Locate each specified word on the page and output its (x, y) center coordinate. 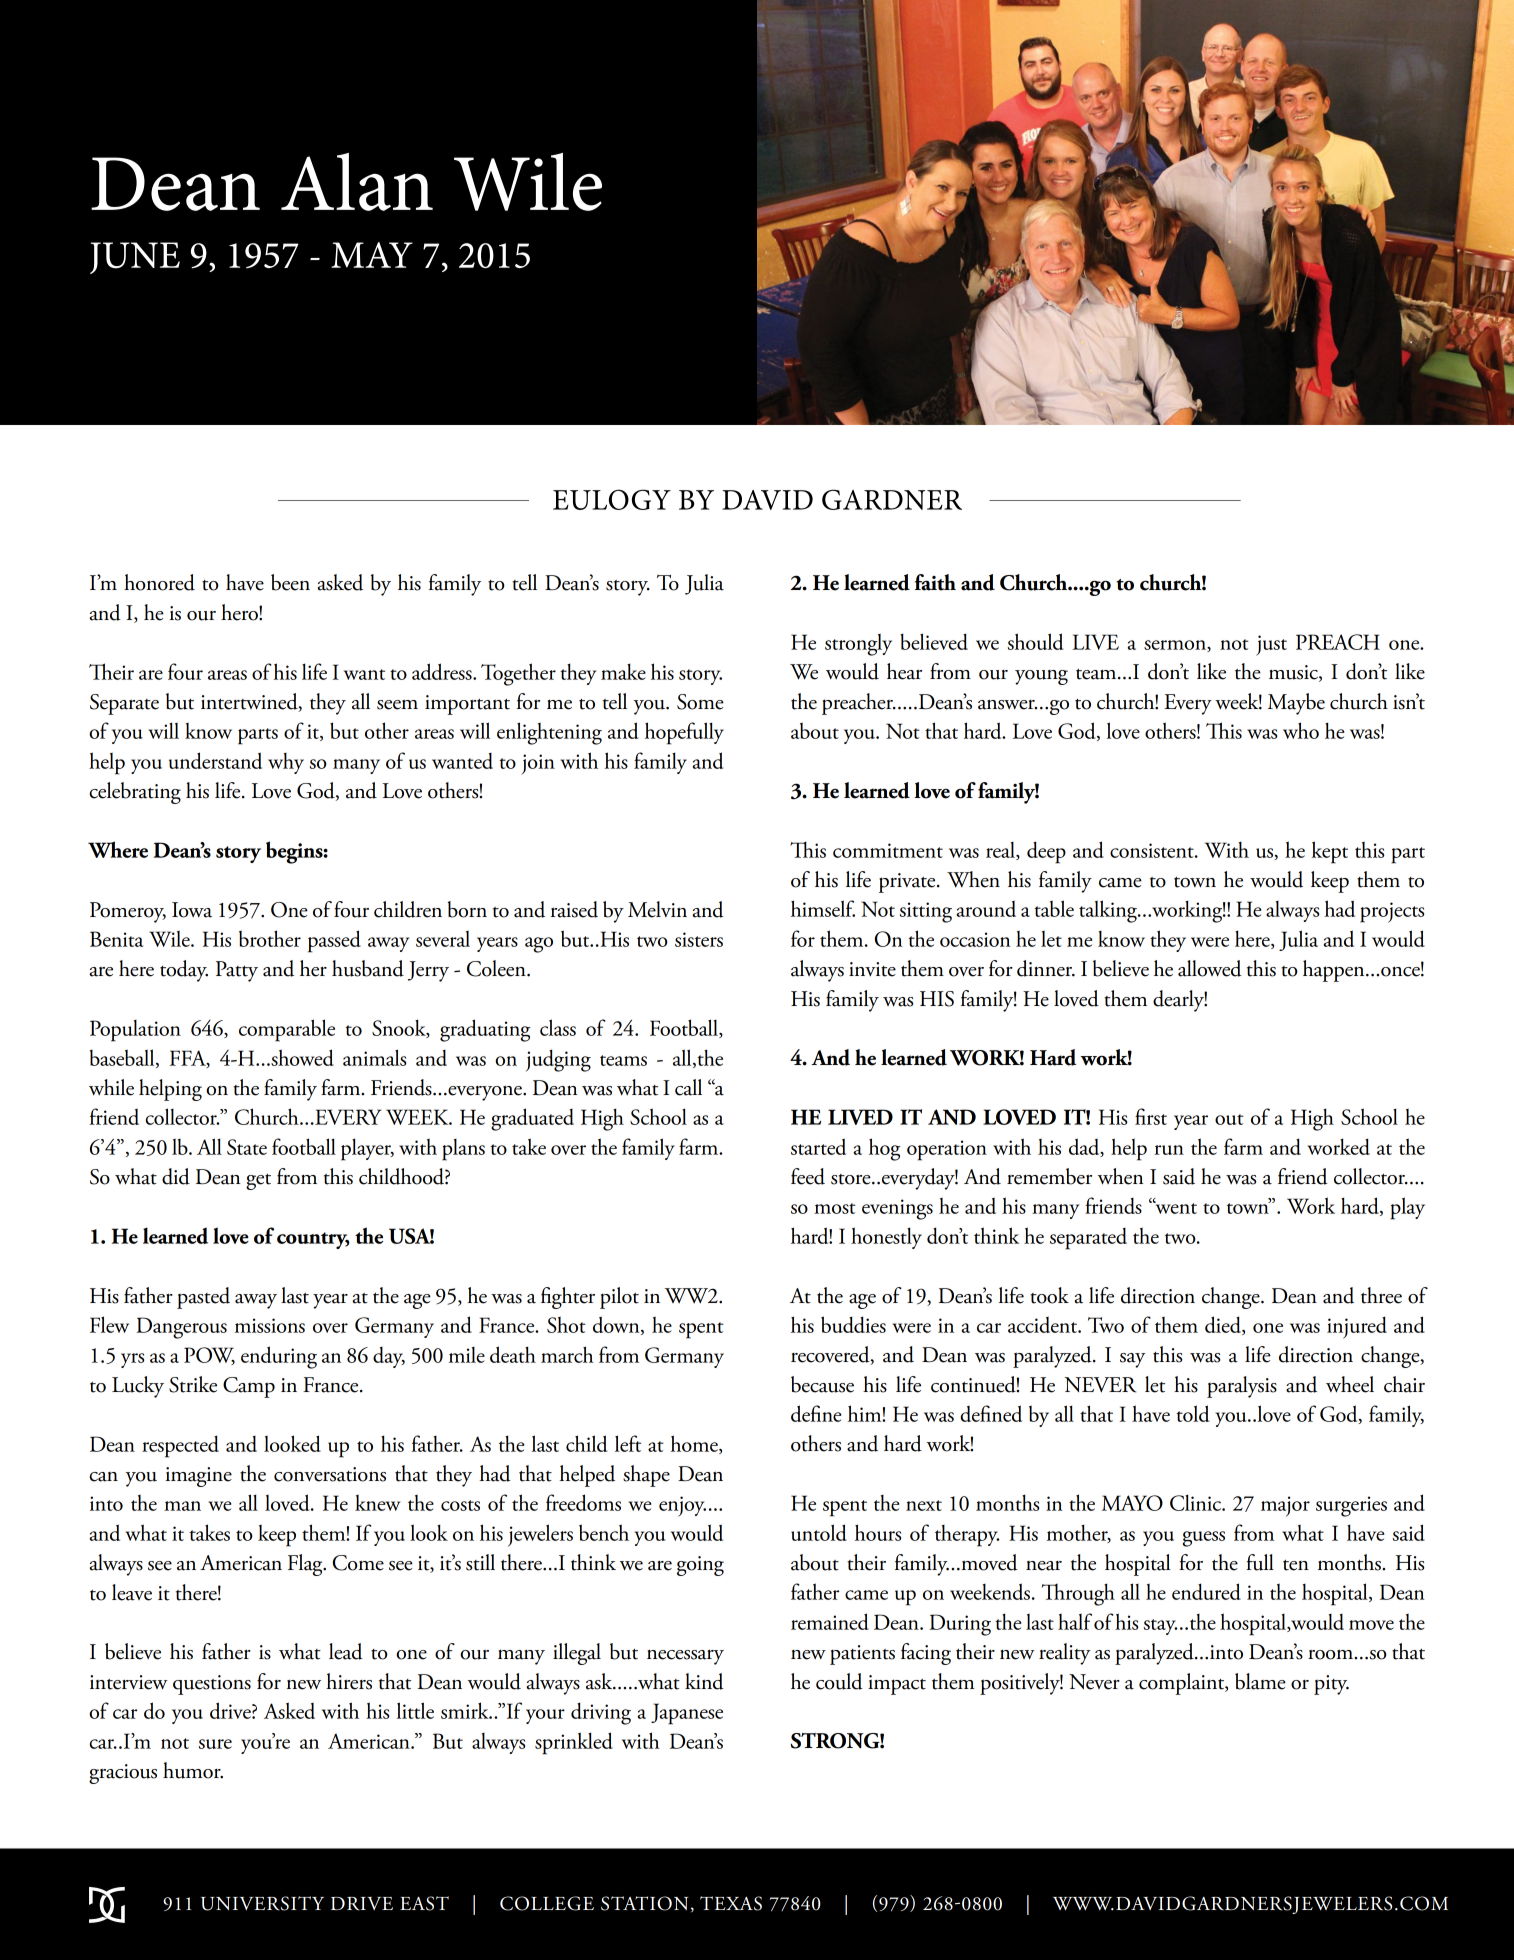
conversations (330, 1474)
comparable (287, 1030)
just (1271, 645)
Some (700, 702)
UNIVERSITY (262, 1903)
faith (935, 582)
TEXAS (731, 1903)
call (688, 1087)
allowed (1210, 968)
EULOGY (612, 499)
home (695, 1444)
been (290, 582)
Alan (357, 182)
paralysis (1242, 1387)
